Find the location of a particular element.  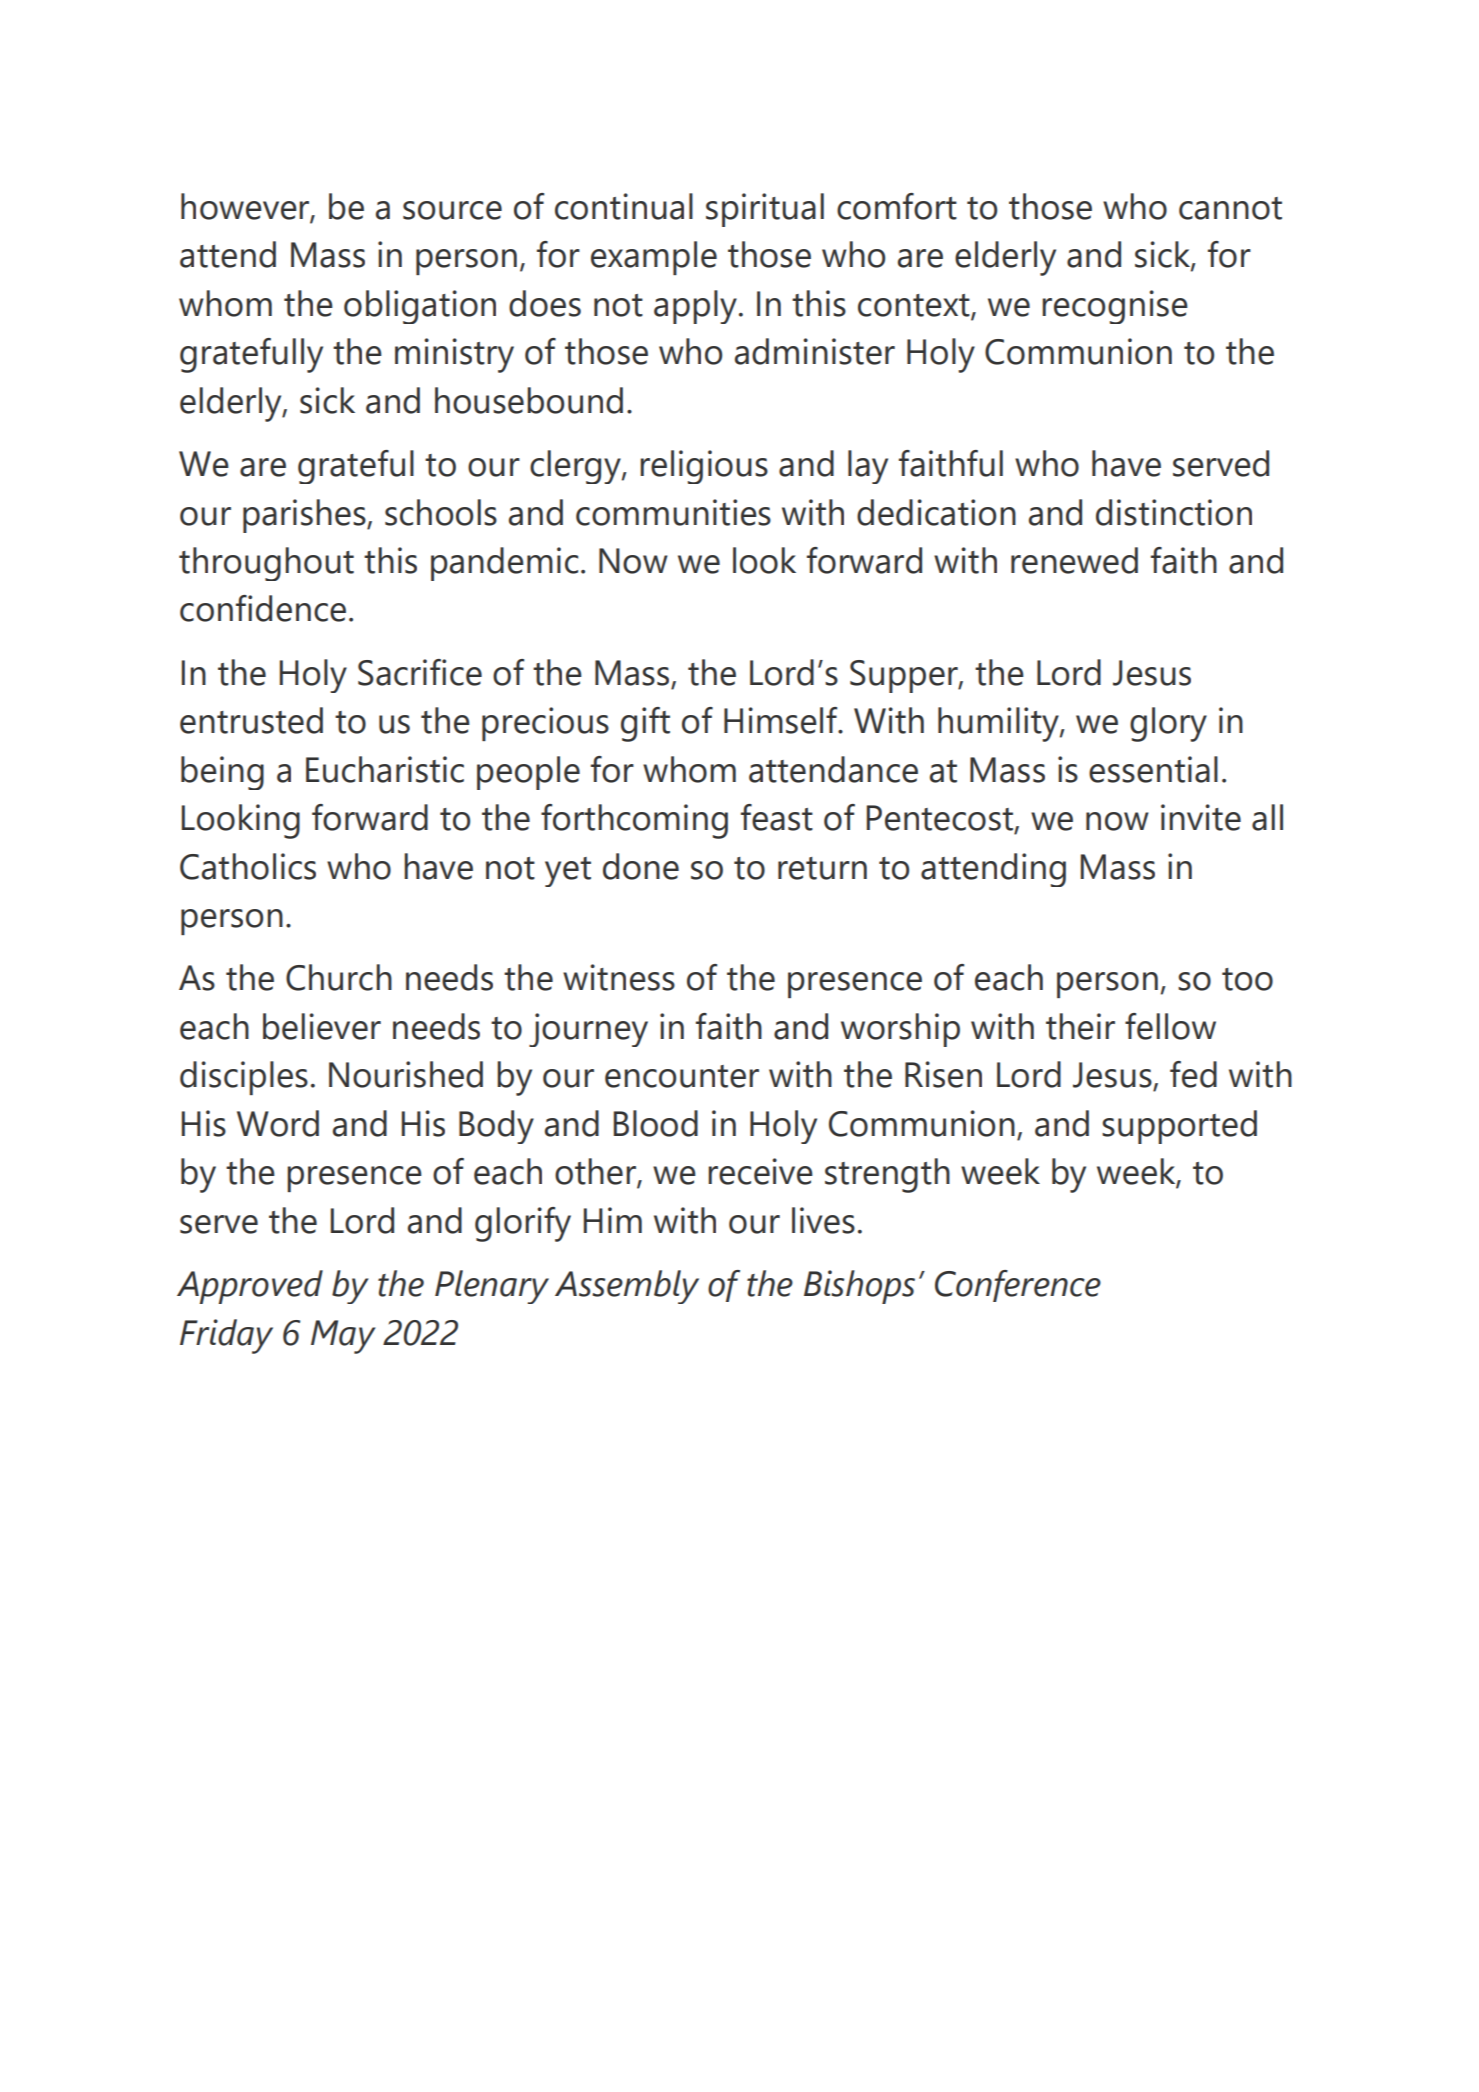

Church is located at coordinates (339, 977).
